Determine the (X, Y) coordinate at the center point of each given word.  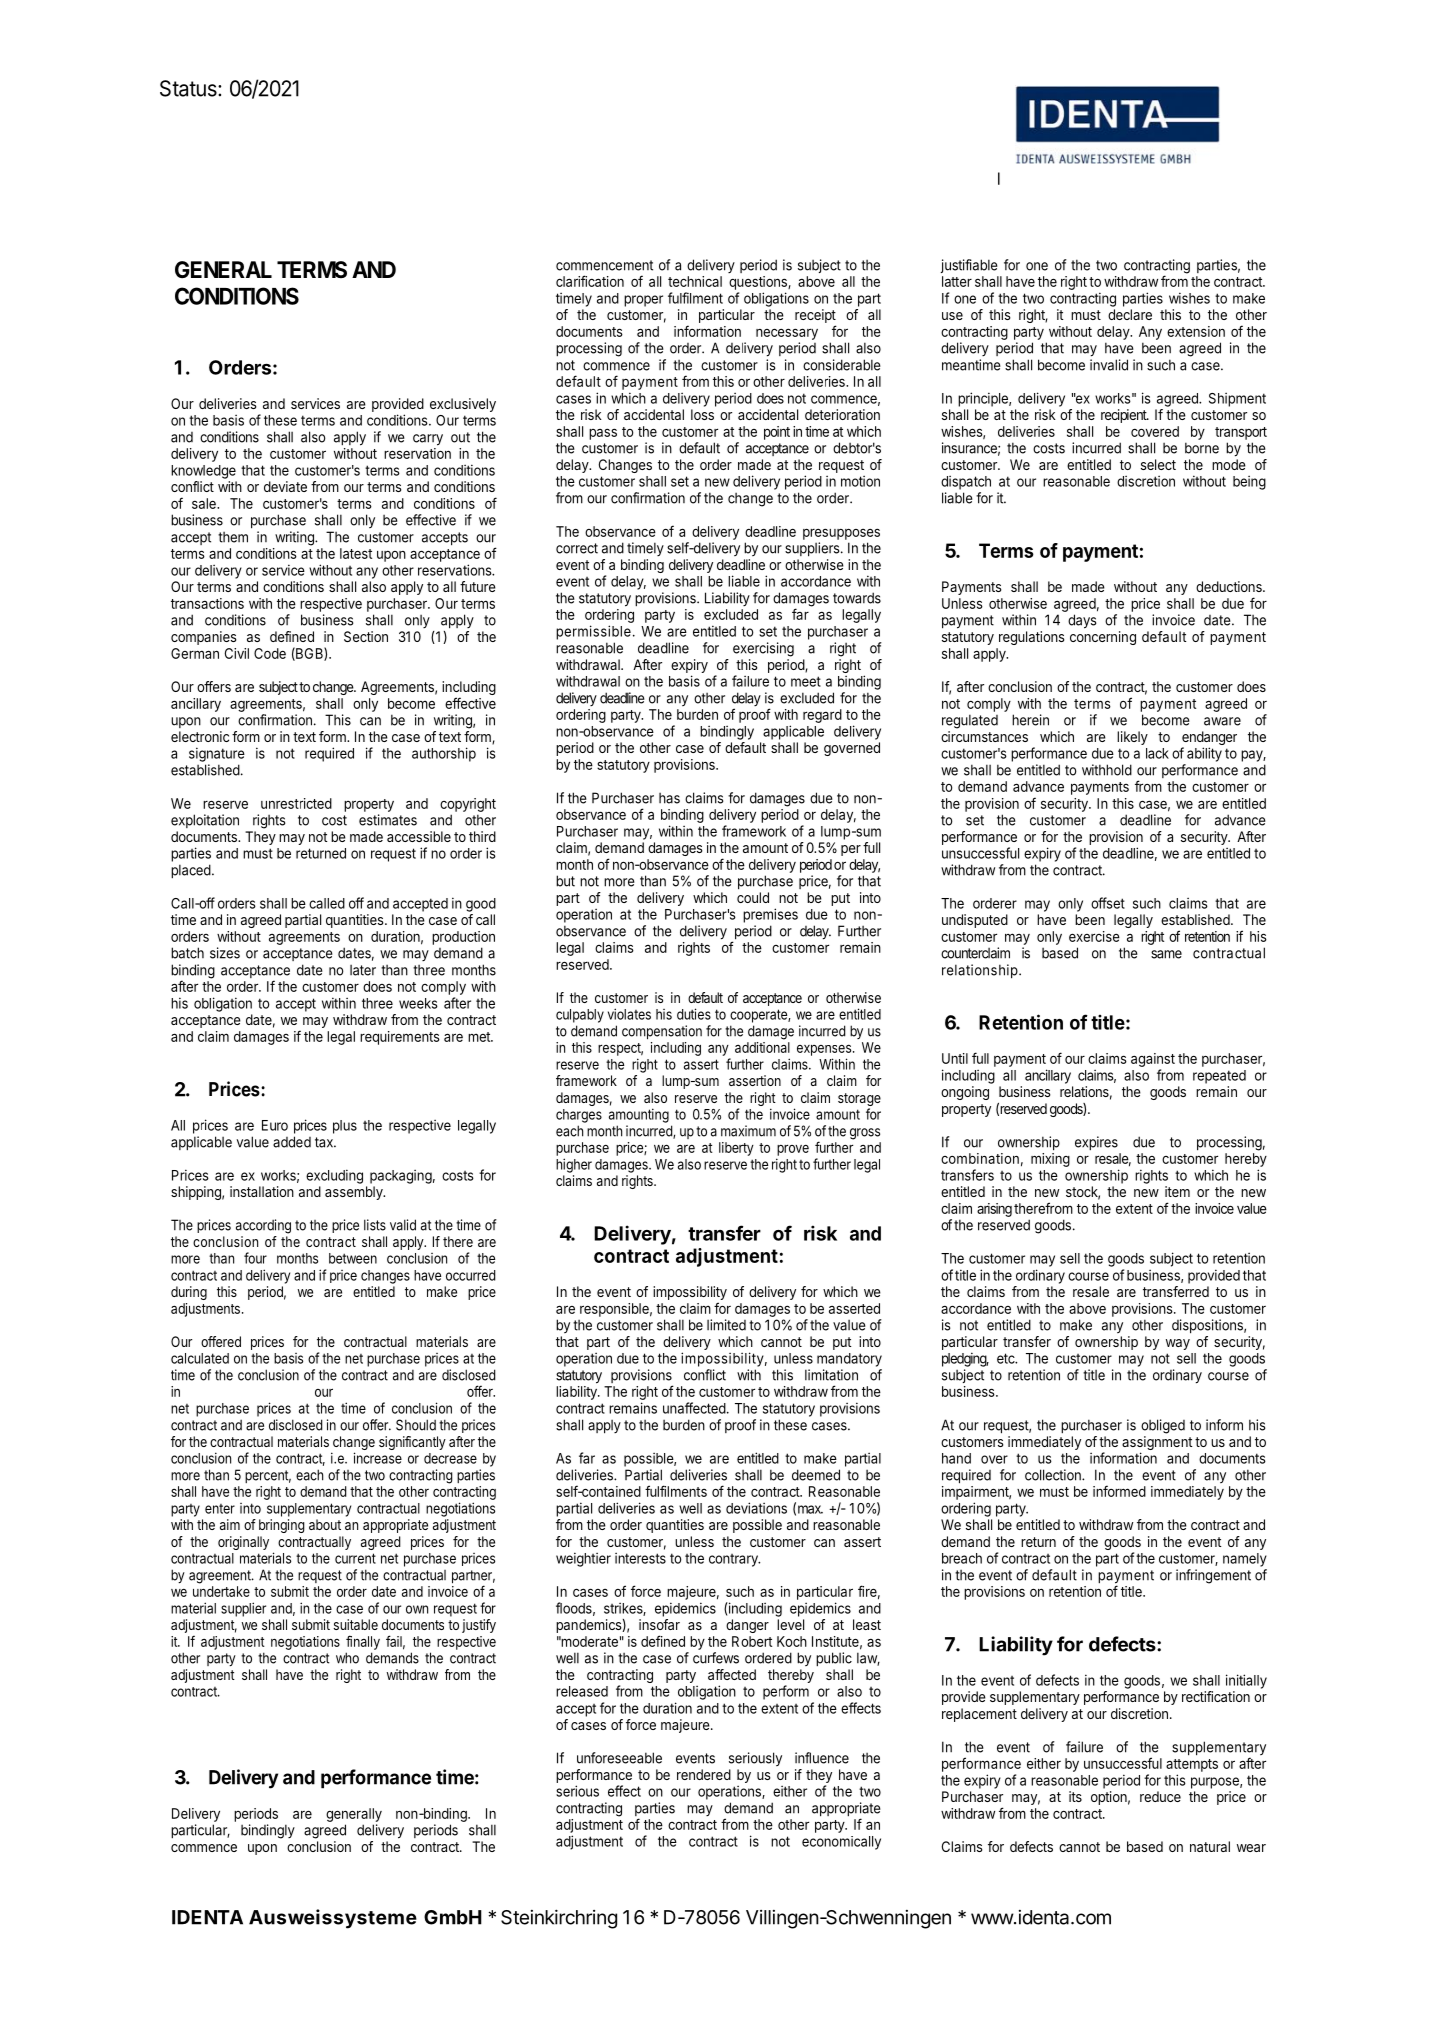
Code (270, 653)
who (347, 1658)
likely (1132, 738)
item (1177, 1191)
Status (189, 88)
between (353, 1258)
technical (695, 281)
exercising (763, 649)
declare (1130, 314)
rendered (704, 1774)
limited (726, 1325)
